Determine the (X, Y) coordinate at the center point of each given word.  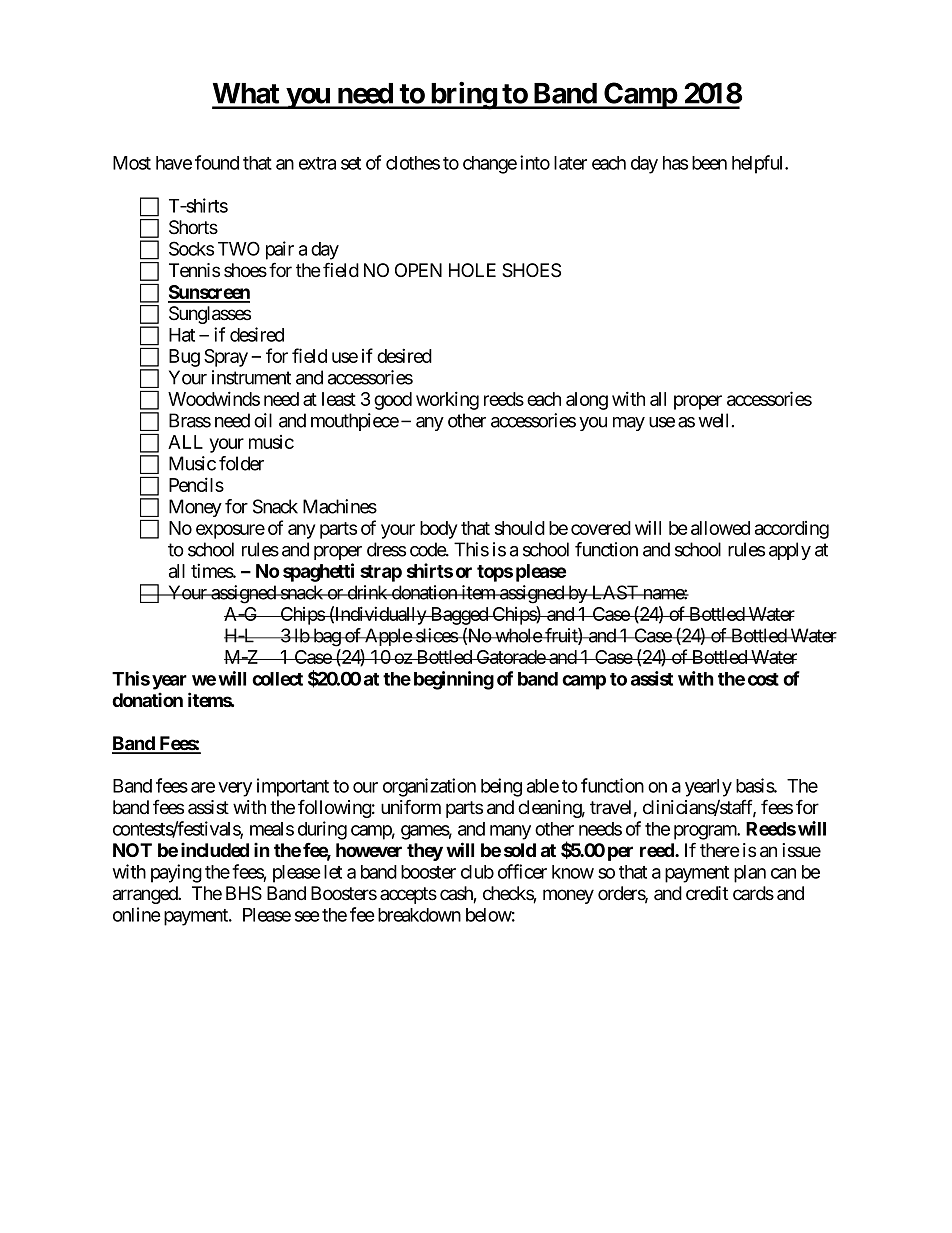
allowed (720, 528)
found (217, 162)
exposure (230, 531)
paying (176, 873)
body (438, 530)
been (709, 163)
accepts (408, 895)
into (535, 162)
